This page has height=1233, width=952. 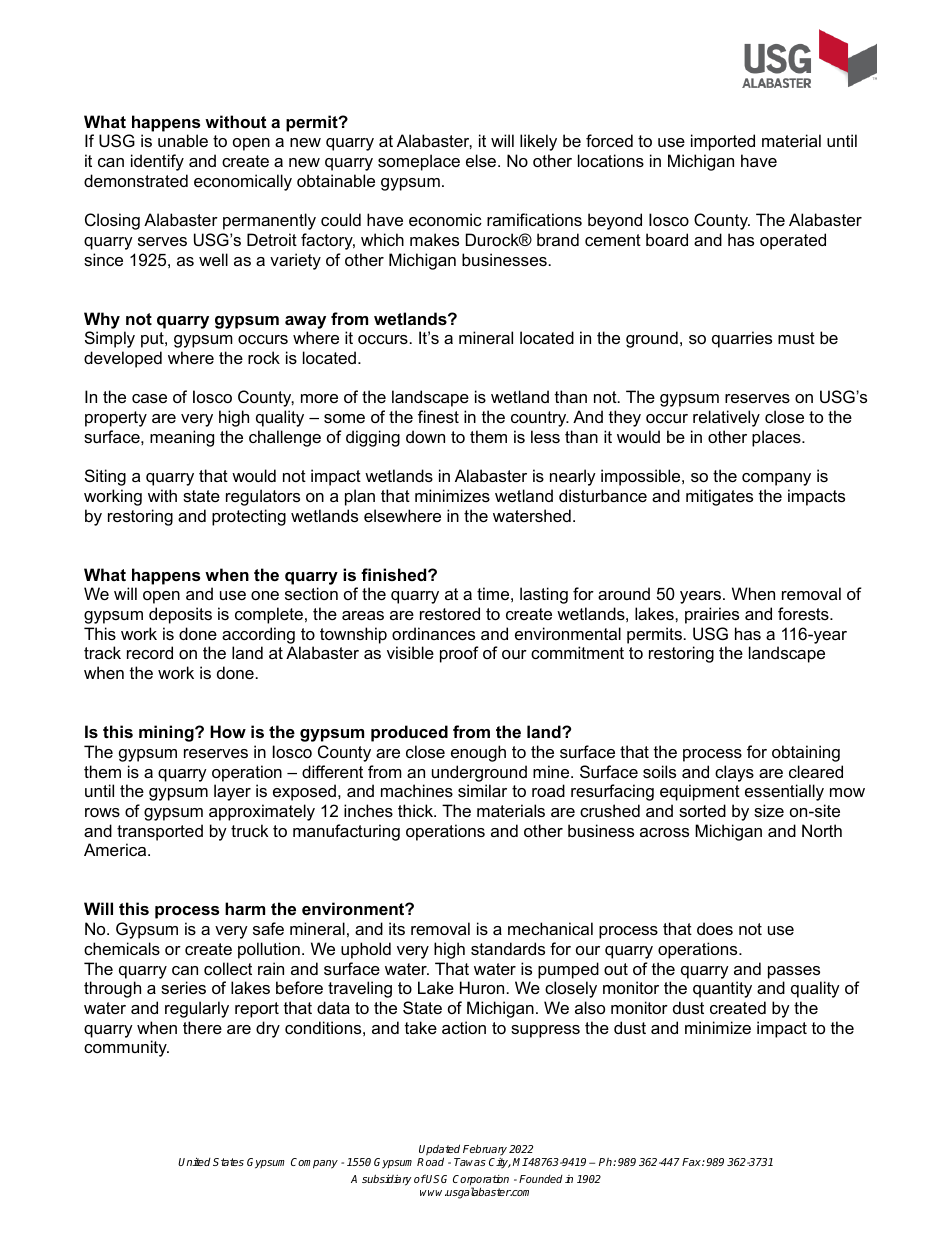 What do you see at coordinates (150, 652) in the page?
I see `record` at bounding box center [150, 652].
